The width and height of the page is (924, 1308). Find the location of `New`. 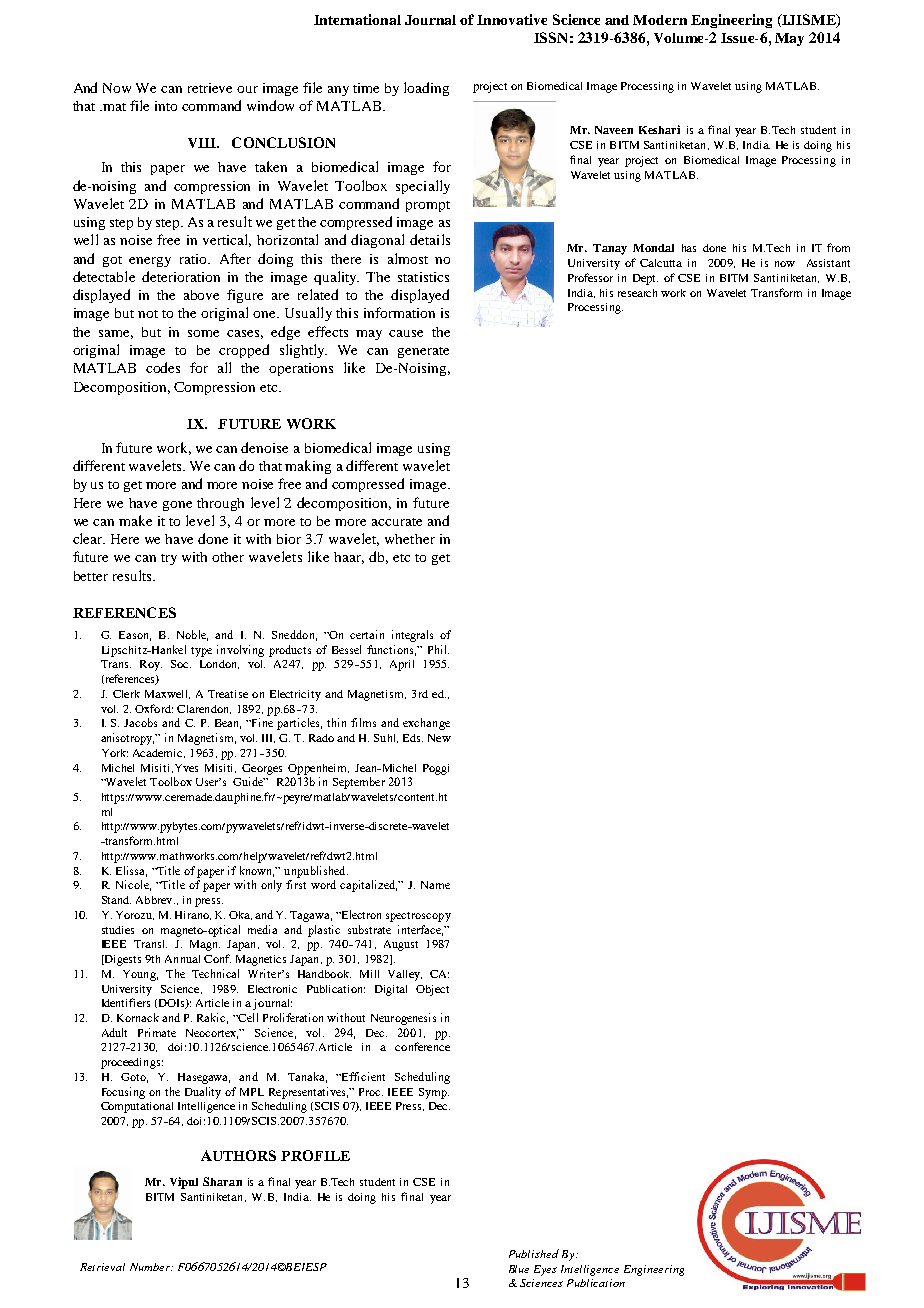

New is located at coordinates (439, 738).
